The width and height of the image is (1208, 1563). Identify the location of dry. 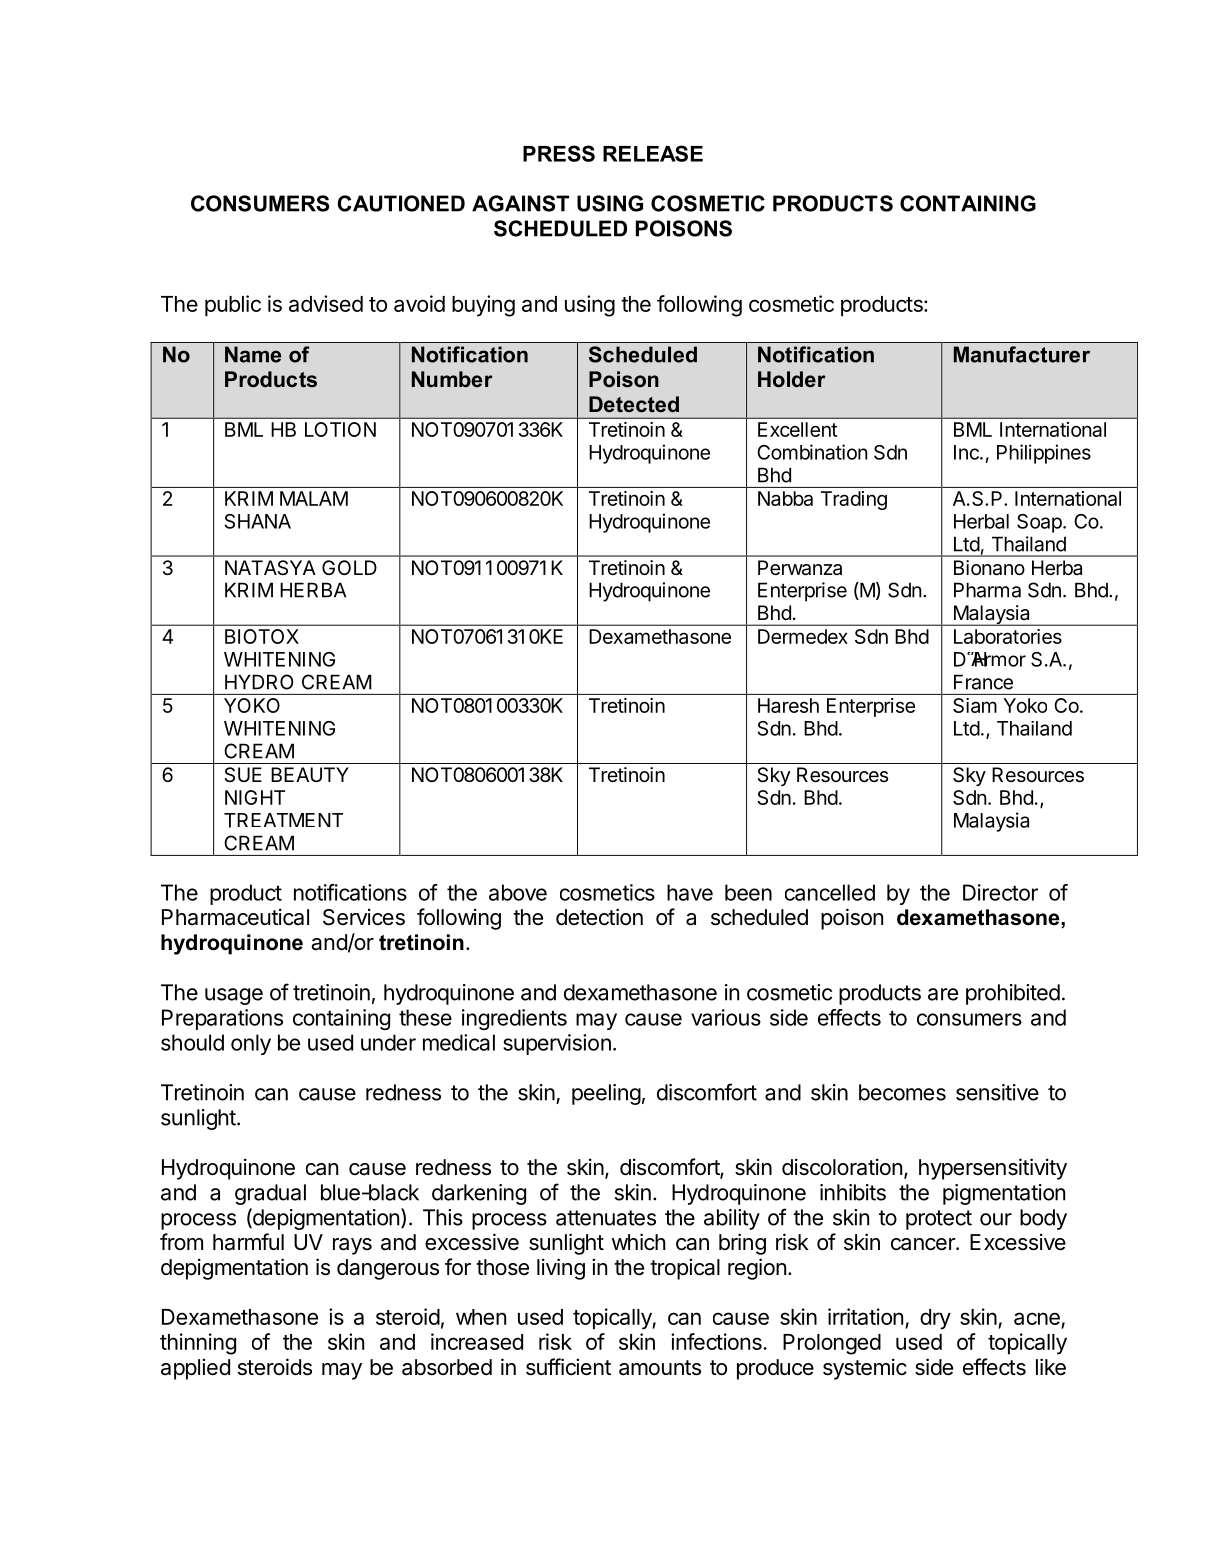
(935, 1319).
